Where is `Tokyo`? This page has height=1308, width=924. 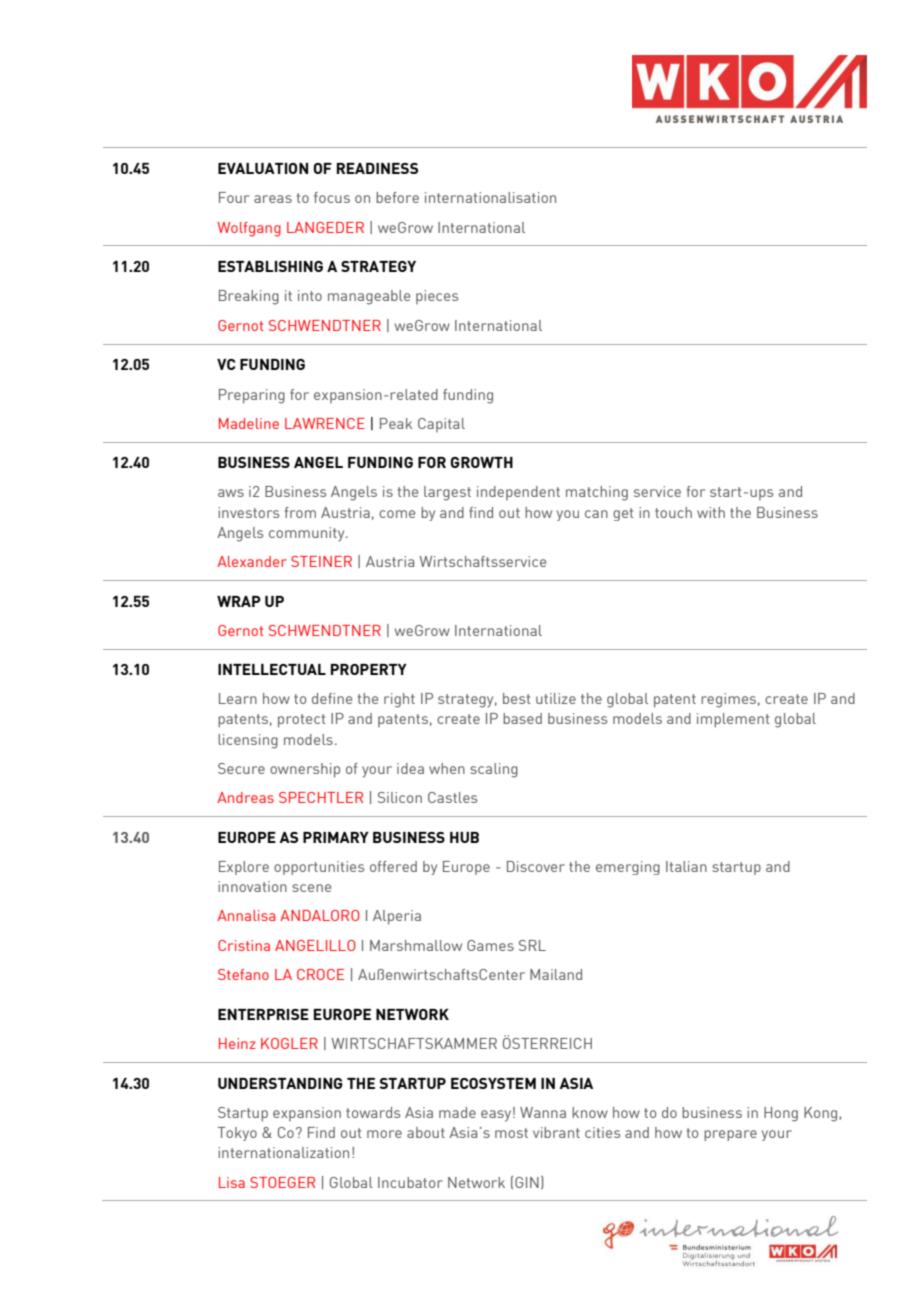
Tokyo is located at coordinates (237, 1134).
